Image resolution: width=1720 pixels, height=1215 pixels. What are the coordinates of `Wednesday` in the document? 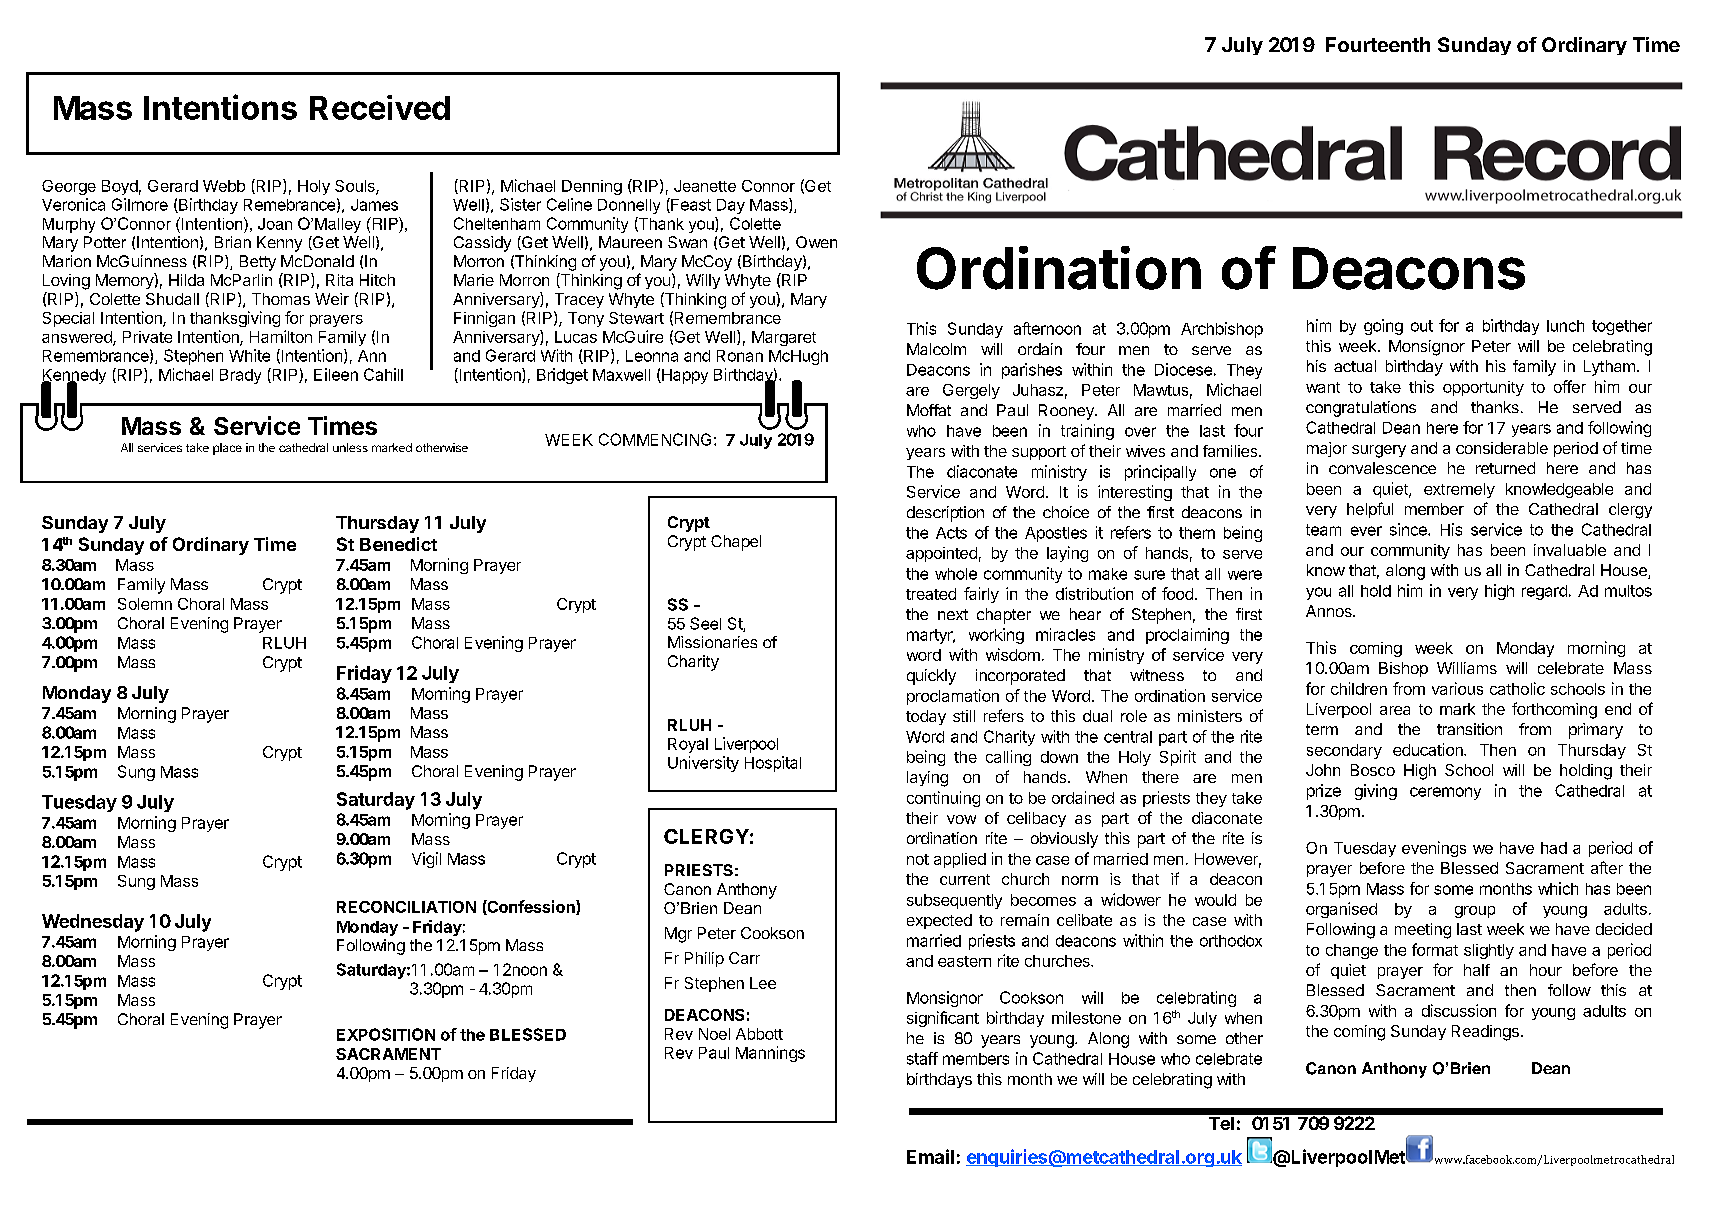 It's located at (93, 923).
